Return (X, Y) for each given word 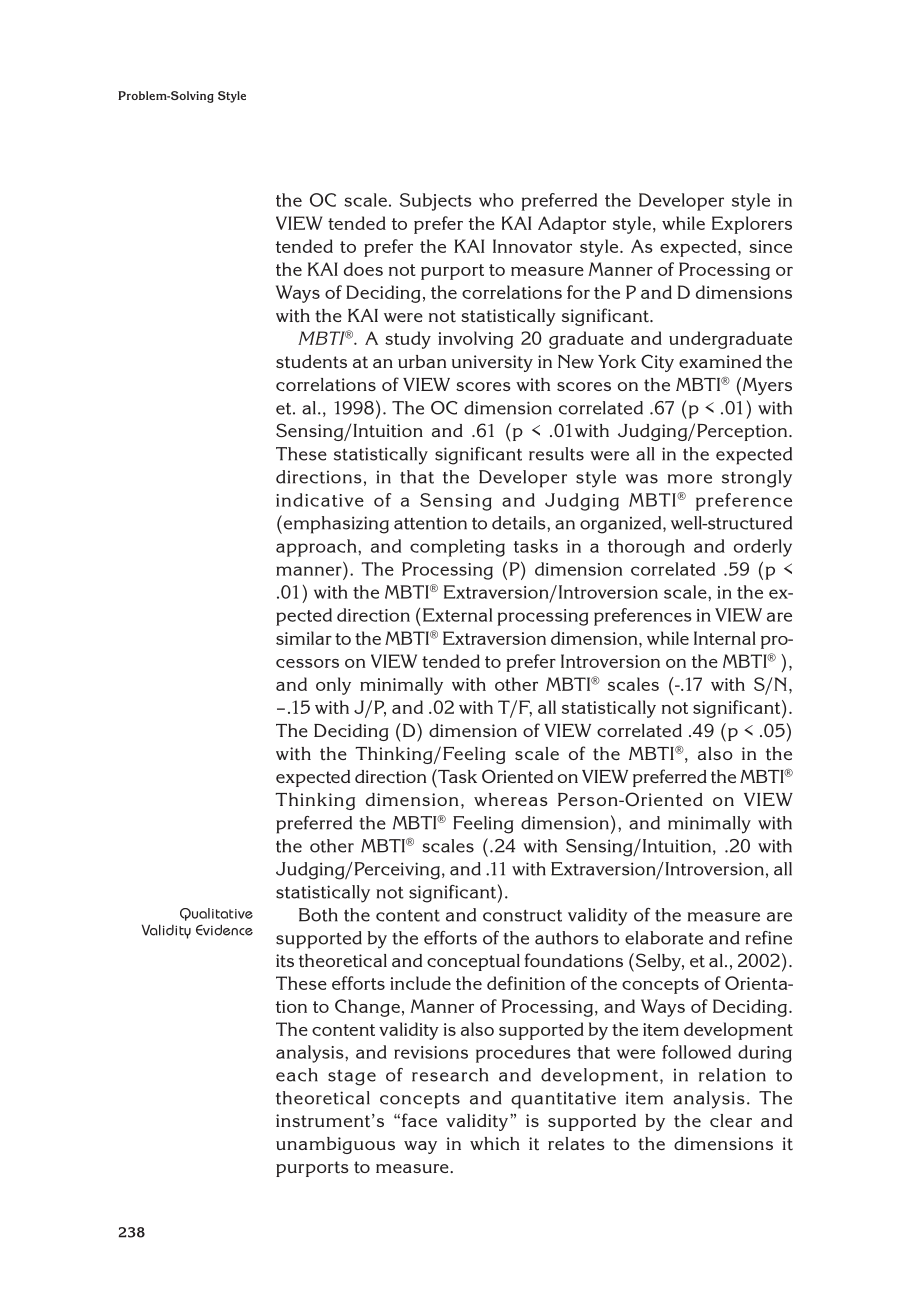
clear (731, 1120)
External (457, 615)
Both (318, 915)
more (690, 479)
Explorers (752, 225)
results (556, 454)
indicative (320, 500)
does (363, 269)
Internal (725, 638)
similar (304, 638)
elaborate (664, 938)
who (496, 200)
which (495, 1143)
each (297, 1075)
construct (522, 916)
